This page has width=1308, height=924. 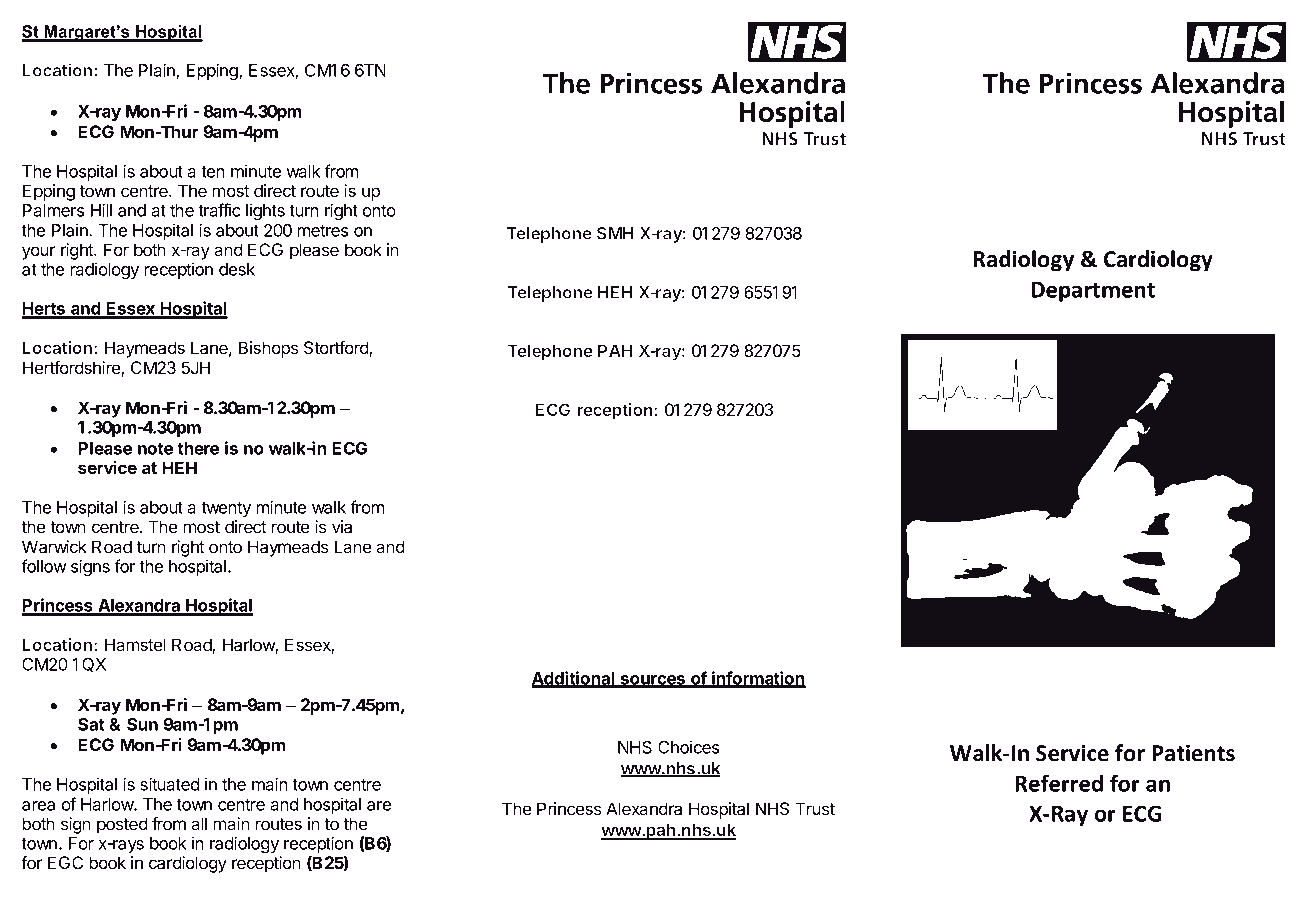 What do you see at coordinates (199, 823) in the page?
I see `all` at bounding box center [199, 823].
